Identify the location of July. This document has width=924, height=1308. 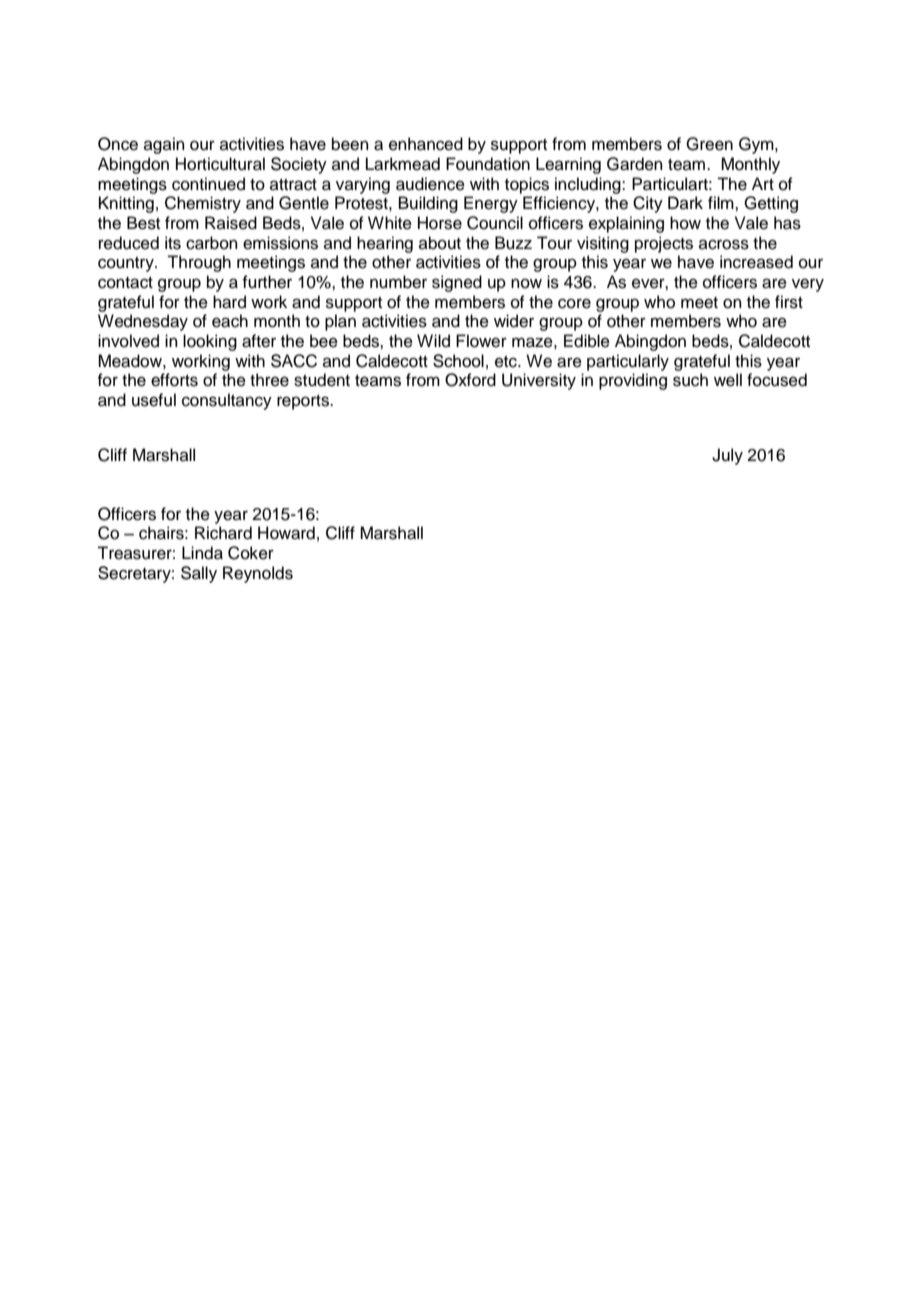
(727, 456).
